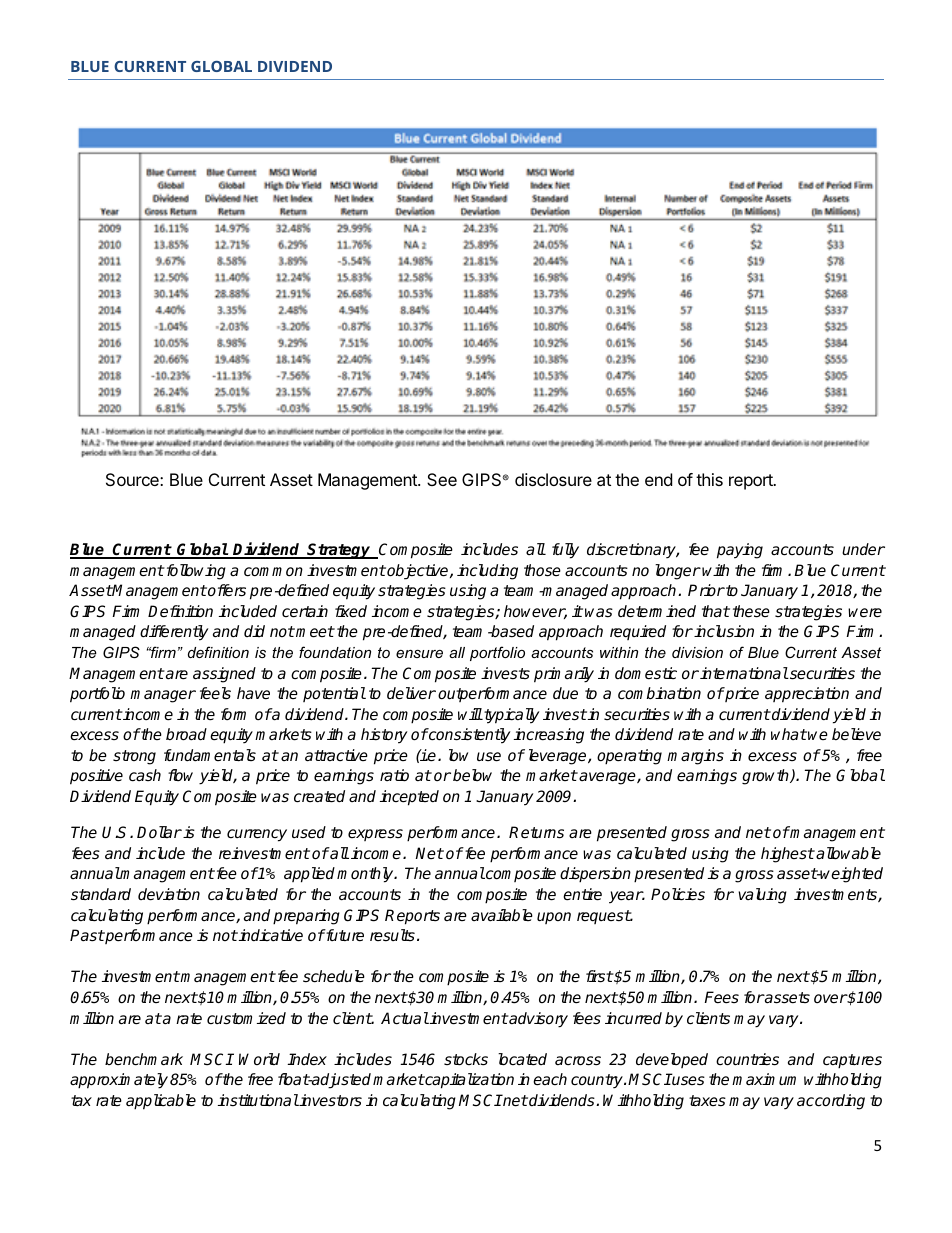  Describe the element at coordinates (766, 777) in the page. I see `growth` at that location.
